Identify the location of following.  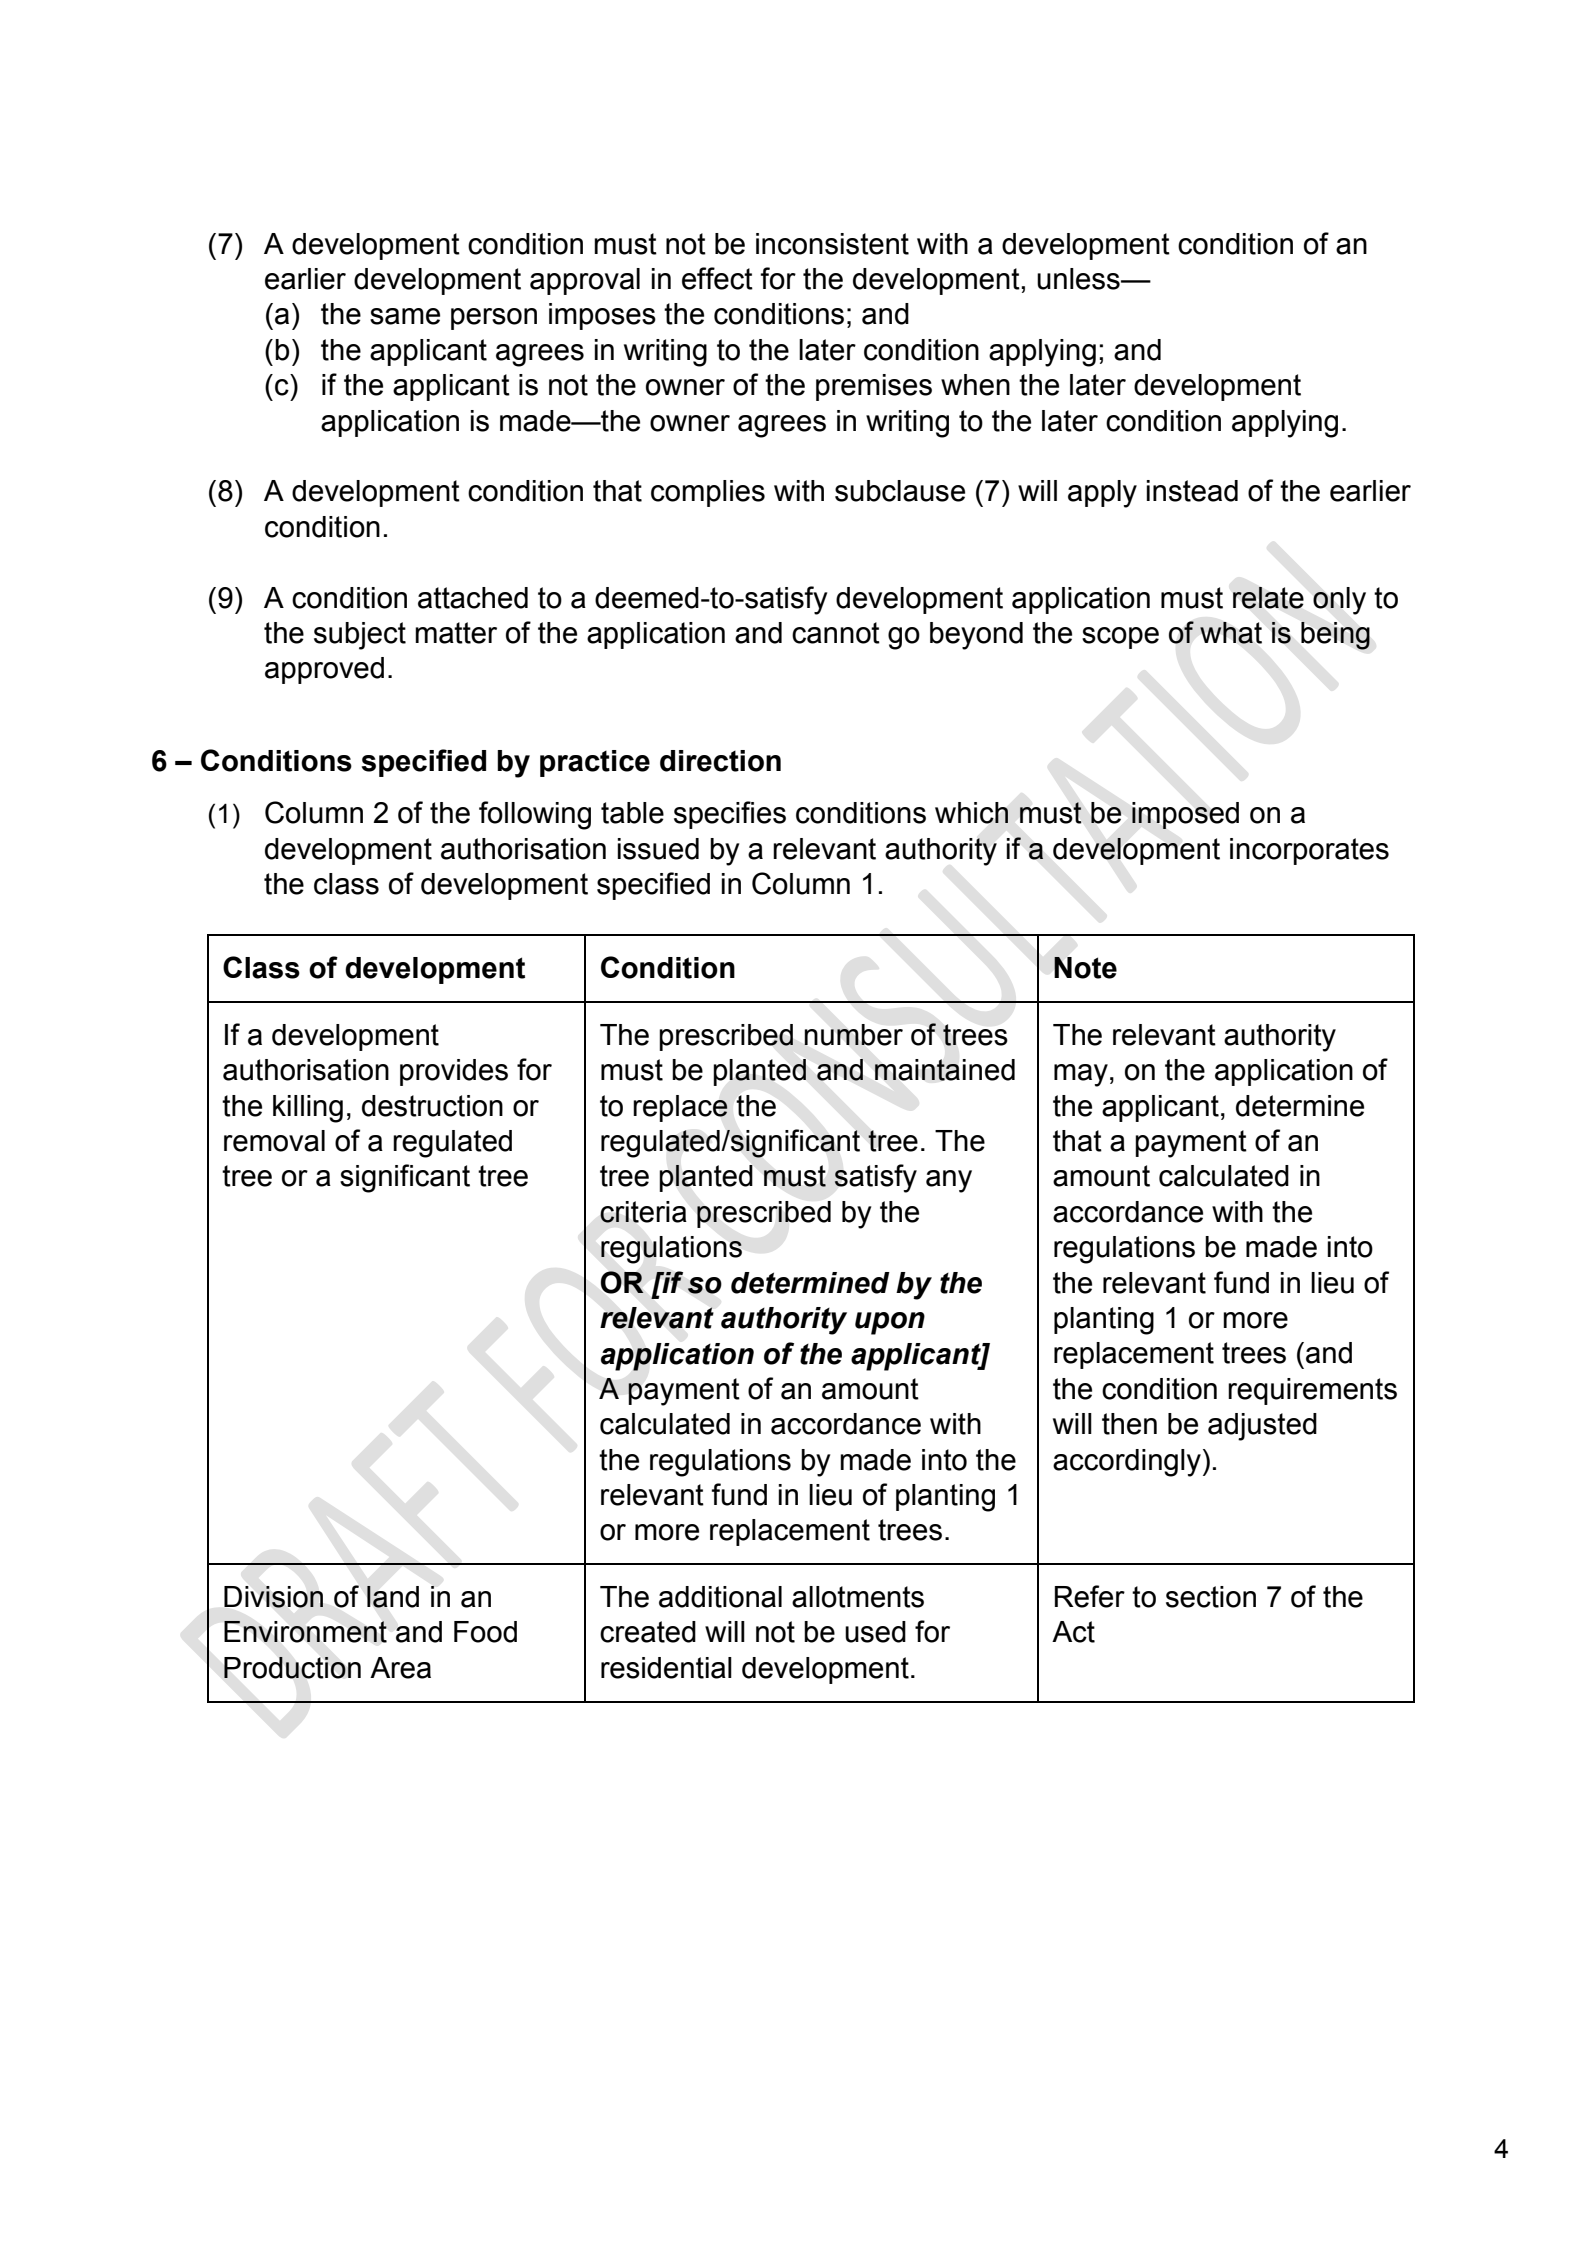
(535, 815).
